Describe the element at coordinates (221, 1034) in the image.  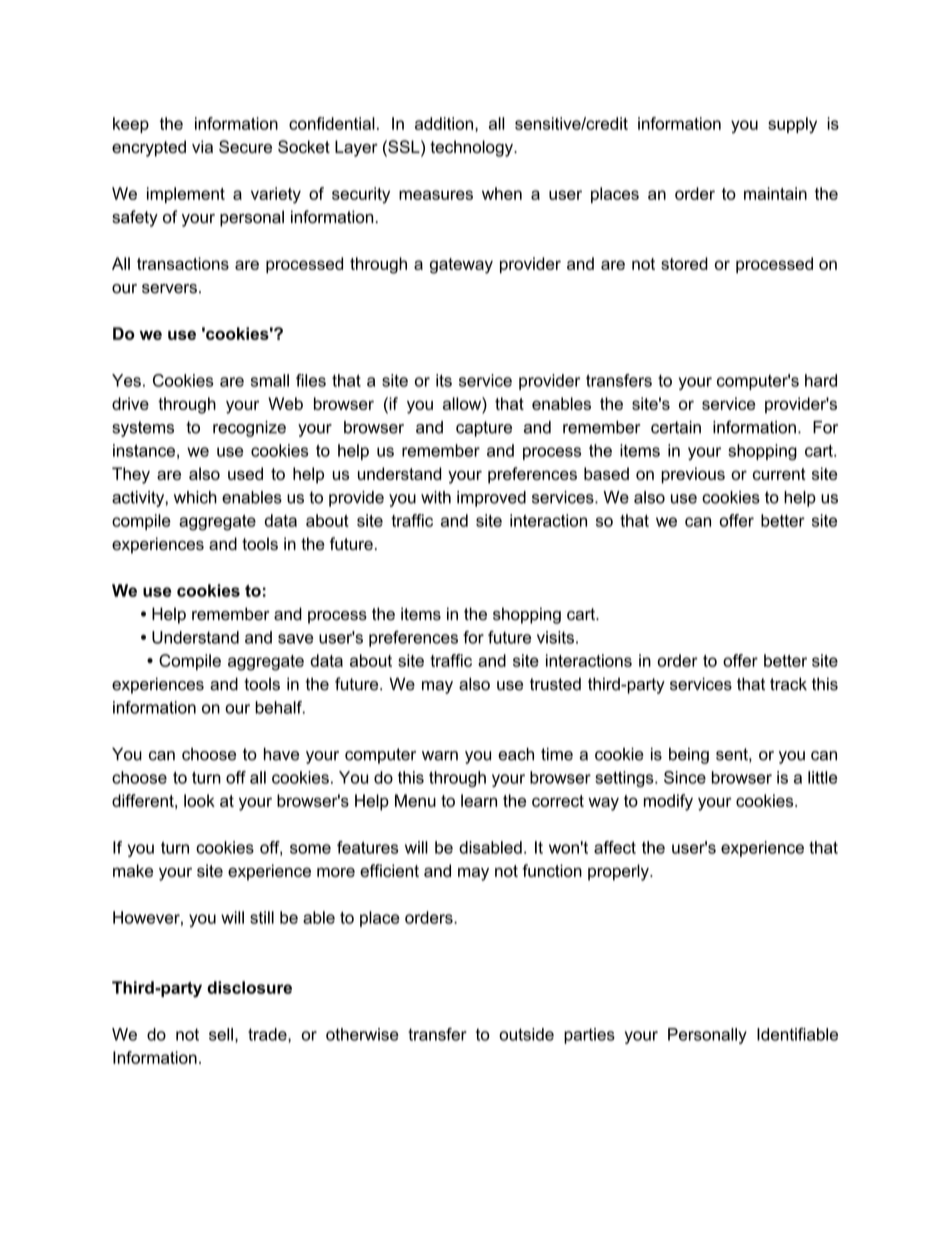
I see `sell` at that location.
